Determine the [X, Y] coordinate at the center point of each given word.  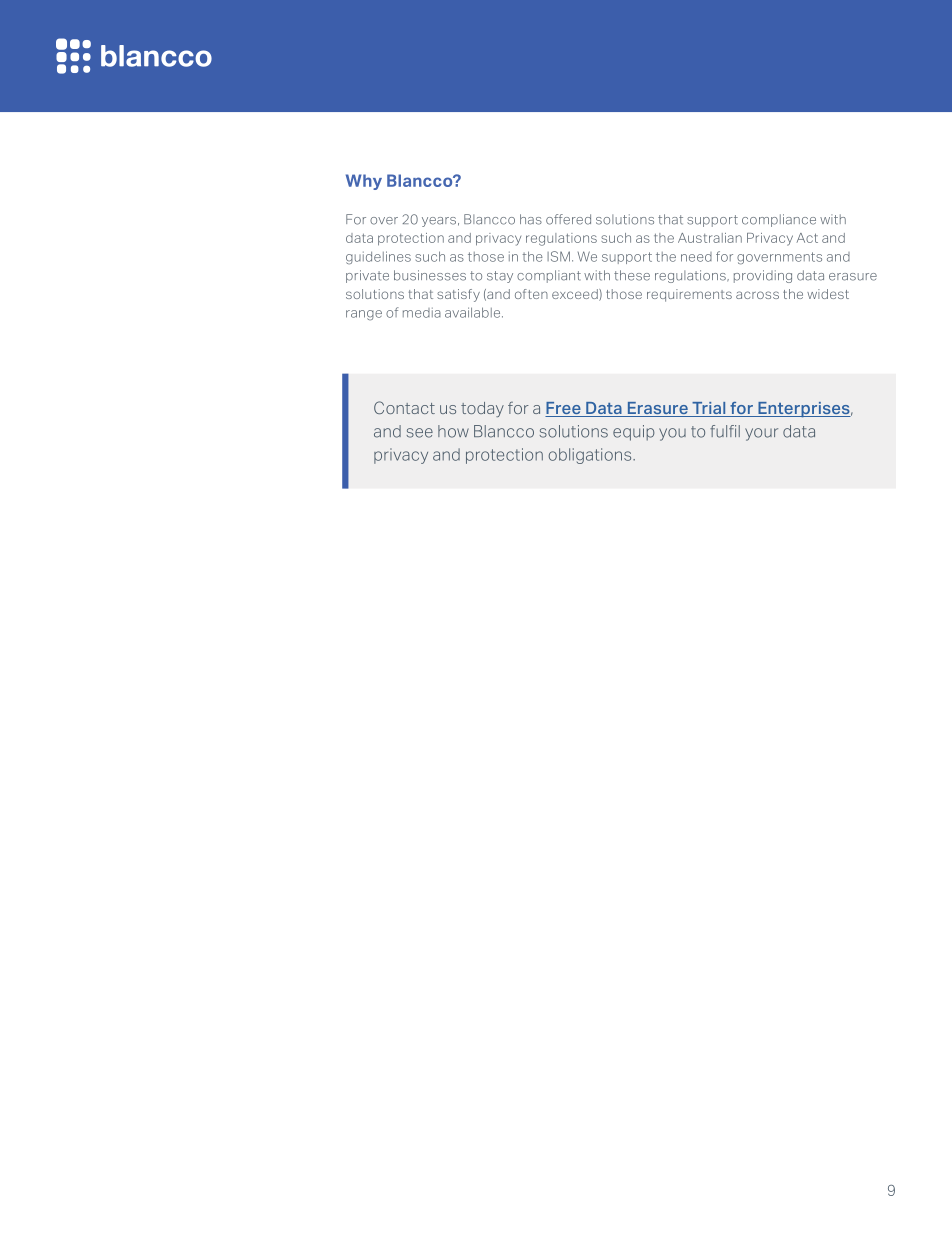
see [420, 433]
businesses [430, 275]
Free [564, 409]
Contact [404, 407]
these [632, 275]
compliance [779, 220]
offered [568, 219]
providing [763, 276]
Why [364, 182]
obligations [591, 456]
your [761, 434]
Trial [709, 409]
